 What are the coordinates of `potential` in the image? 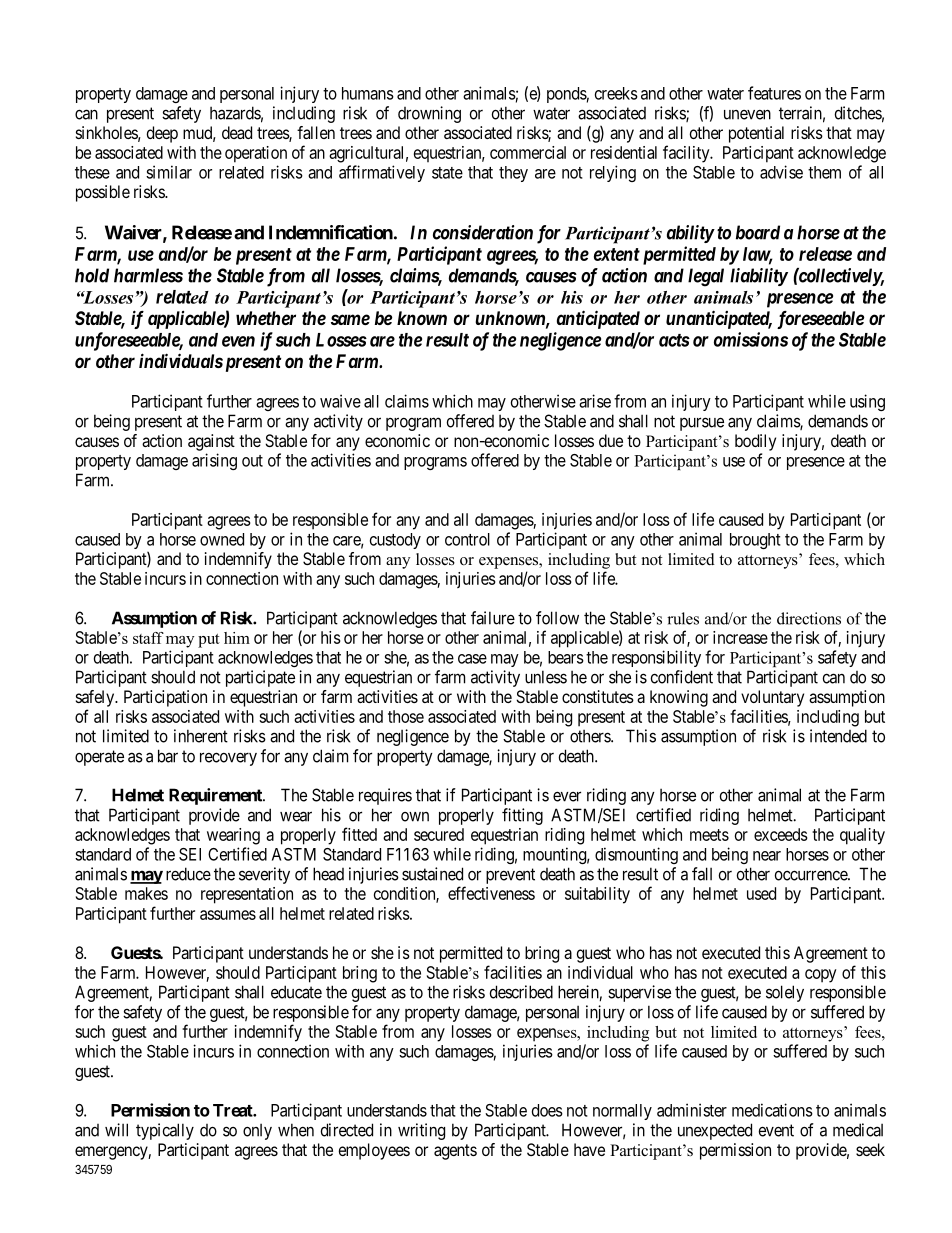 It's located at (756, 134).
